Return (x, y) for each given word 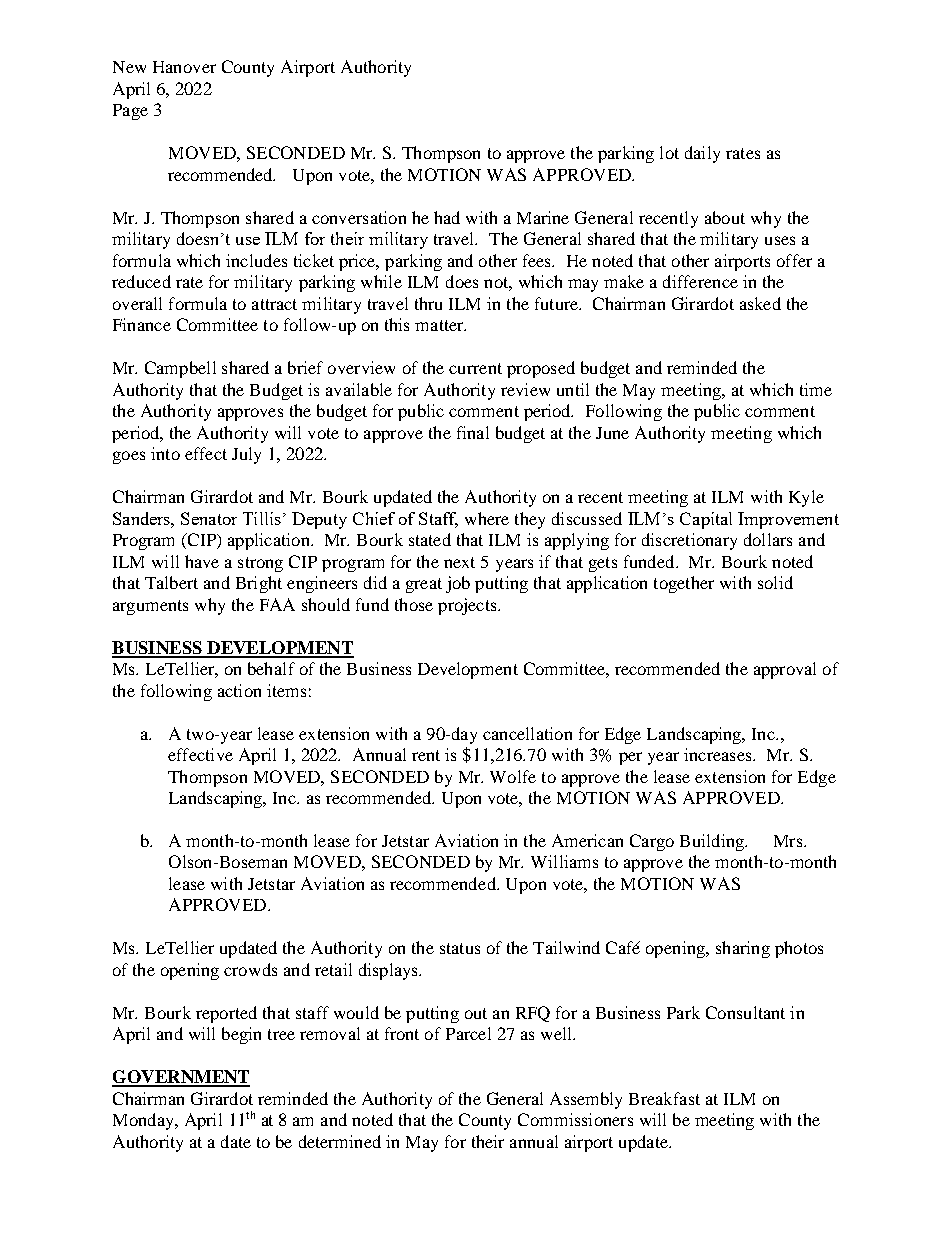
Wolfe (513, 776)
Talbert (171, 582)
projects (468, 606)
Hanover (184, 67)
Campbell (180, 369)
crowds (250, 969)
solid (775, 582)
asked (760, 303)
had (447, 217)
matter (440, 325)
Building (713, 842)
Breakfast (664, 1098)
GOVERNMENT (181, 1078)
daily (702, 154)
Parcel (468, 1033)
